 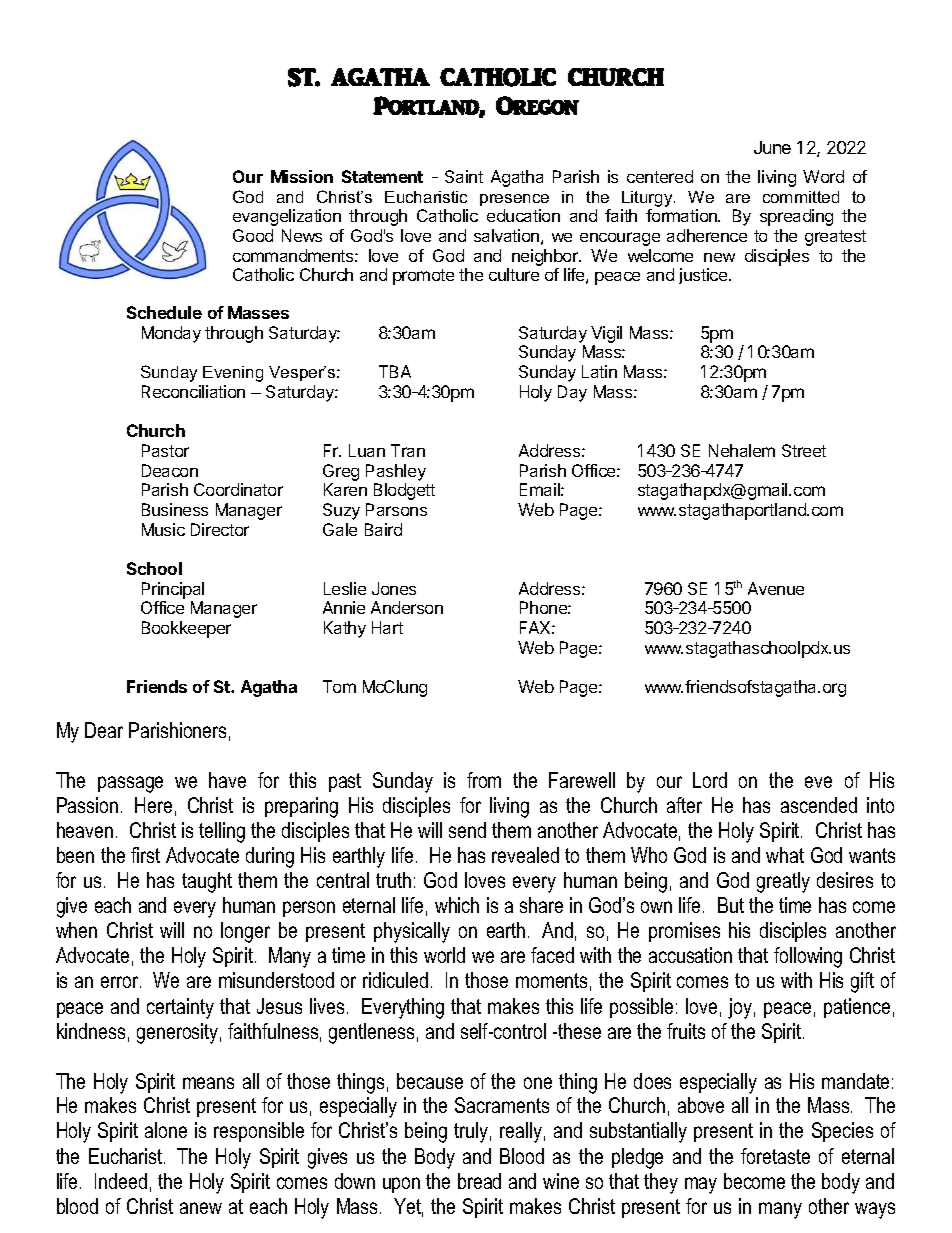 I want to click on June, so click(x=772, y=147).
